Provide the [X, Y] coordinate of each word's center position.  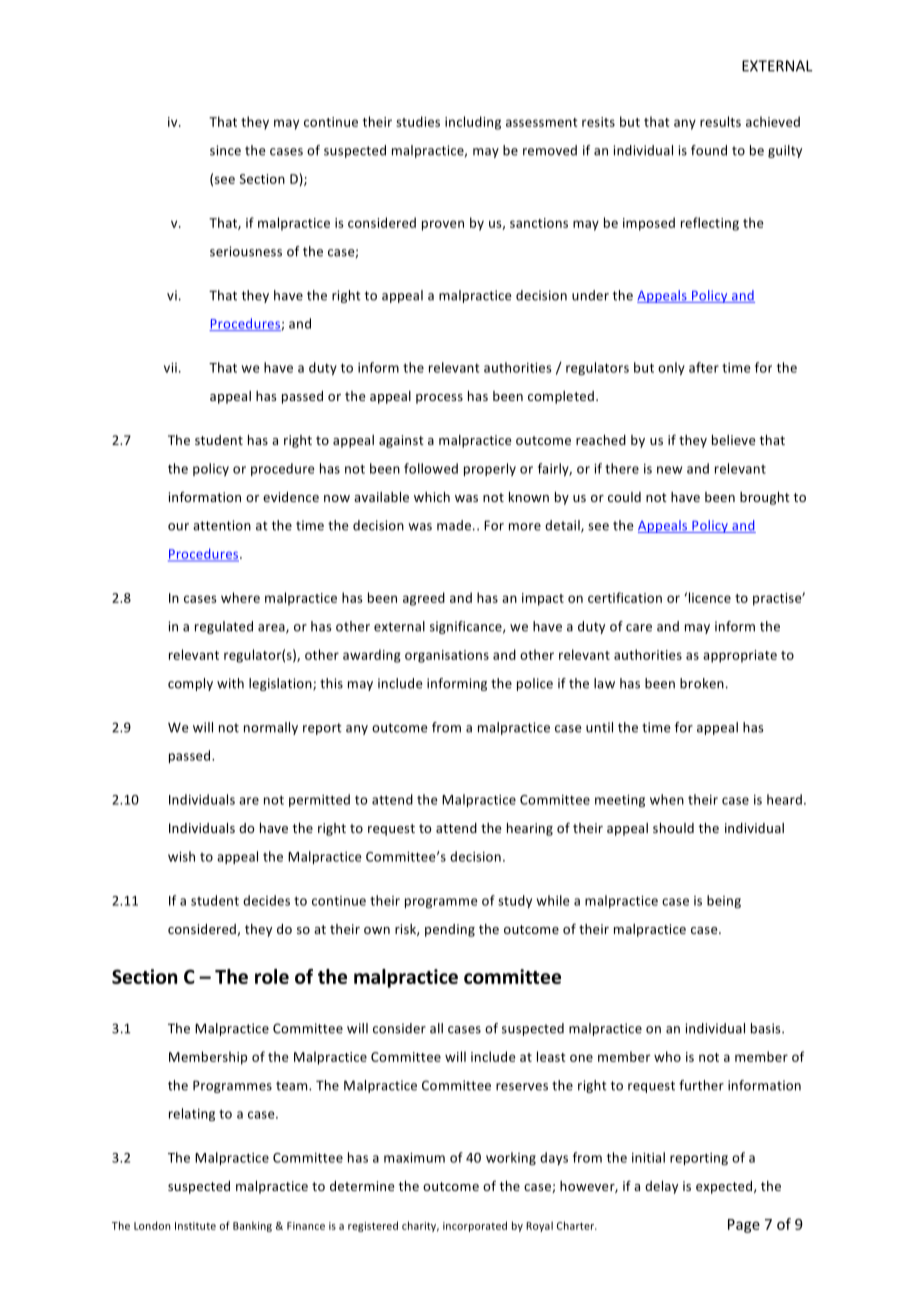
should [673, 828]
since [225, 150]
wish [181, 856]
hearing [530, 829]
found [709, 150]
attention [222, 525]
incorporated [475, 1226]
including [473, 123]
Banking [252, 1226]
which [432, 497]
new [669, 470]
